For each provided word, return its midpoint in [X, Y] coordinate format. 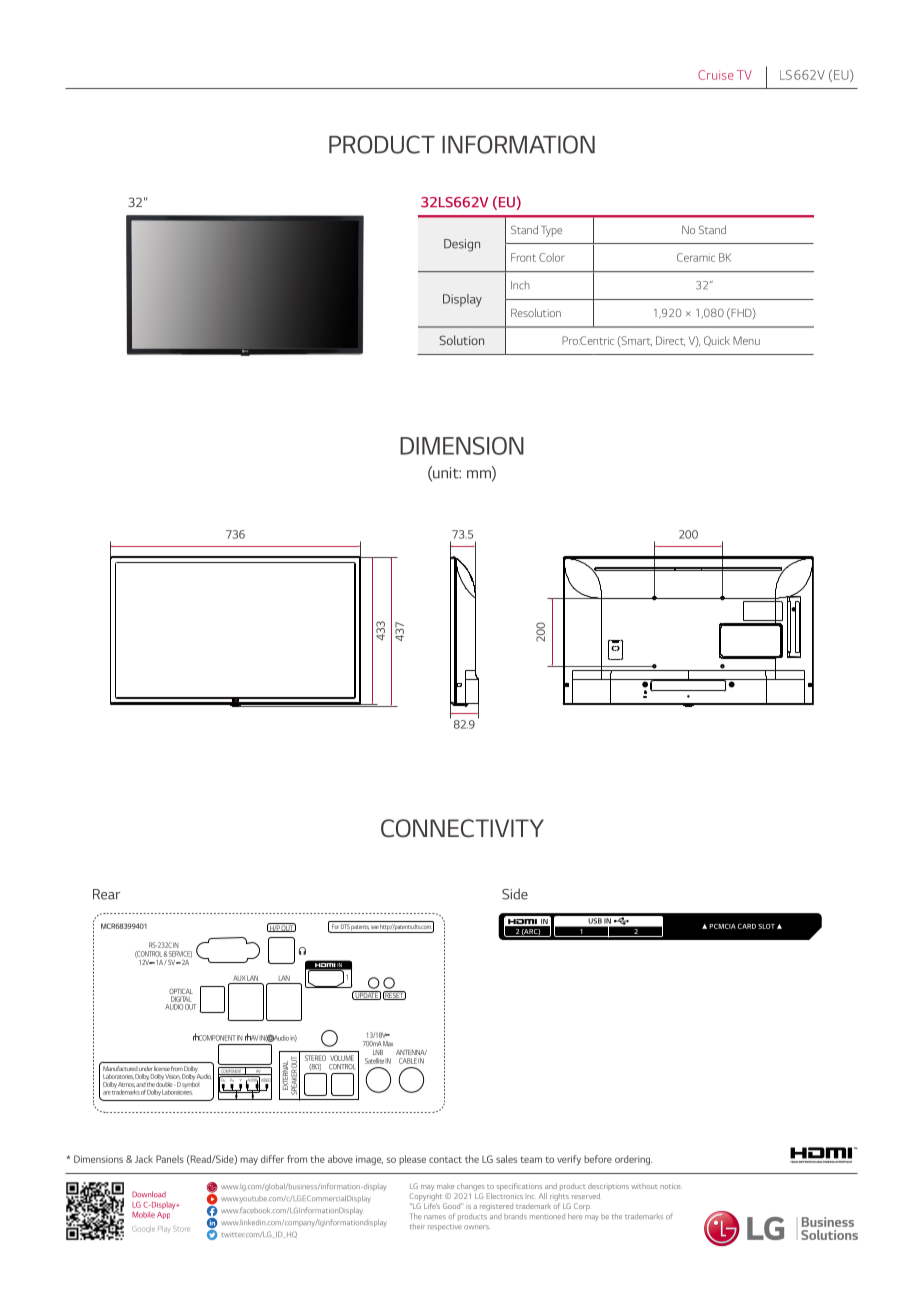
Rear [106, 894]
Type [551, 231]
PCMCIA [722, 926]
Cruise [716, 75]
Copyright [426, 1197]
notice [671, 1186]
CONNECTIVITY [462, 828]
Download [149, 1194]
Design [462, 245]
